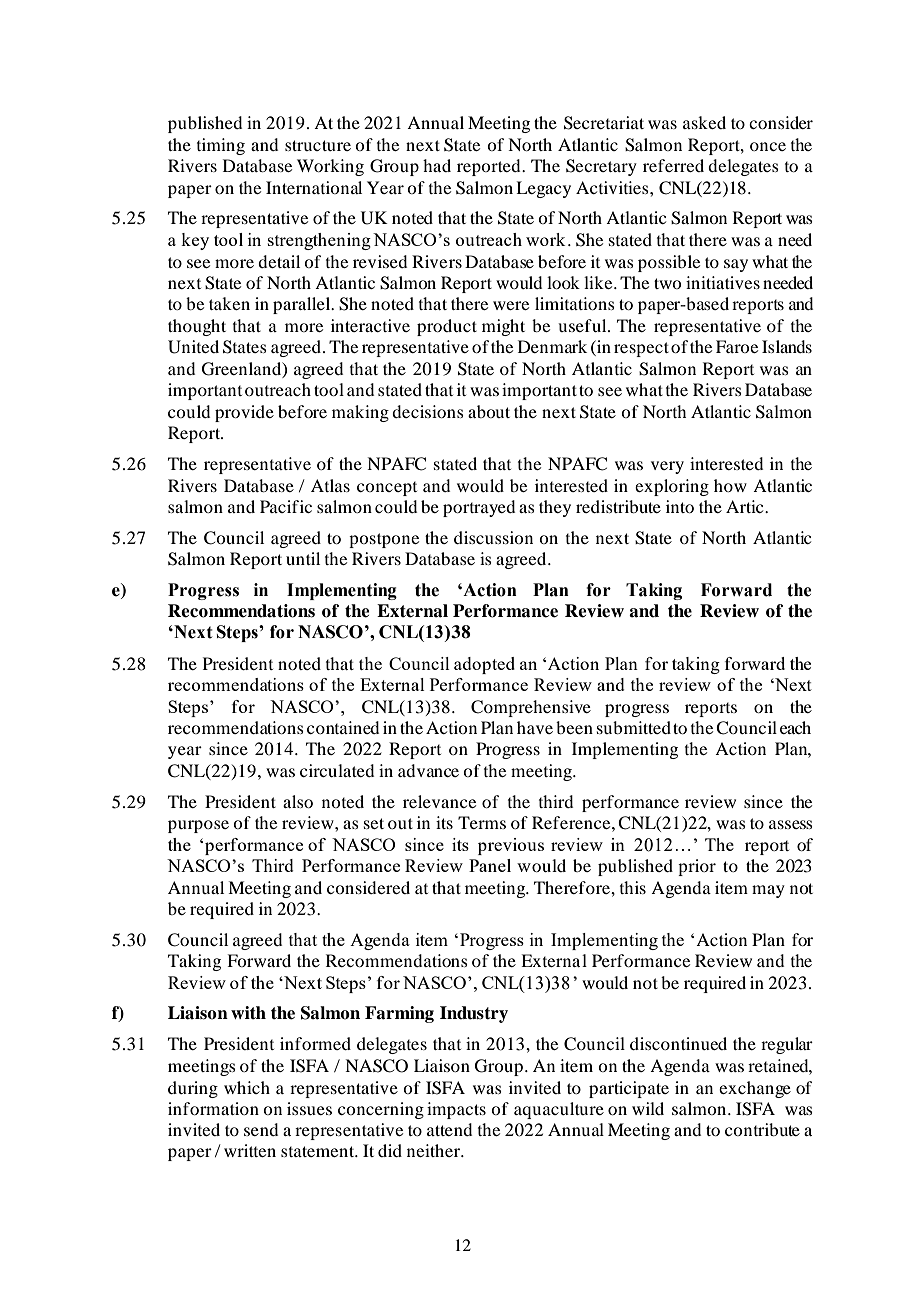  What do you see at coordinates (484, 665) in the page?
I see `adopted` at bounding box center [484, 665].
